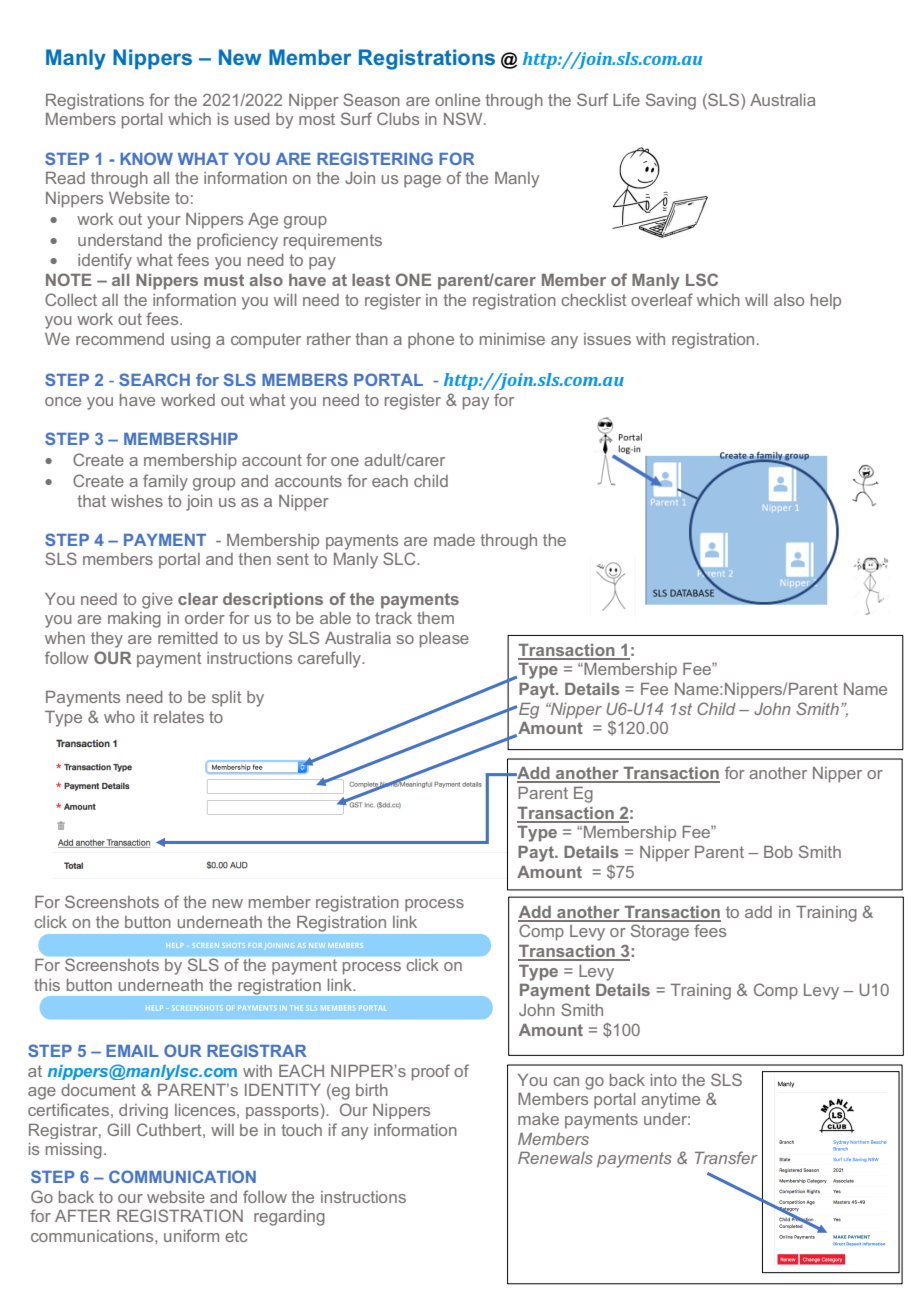 This image has width=924, height=1308. Describe the element at coordinates (464, 118) in the image. I see `NSW` at that location.
